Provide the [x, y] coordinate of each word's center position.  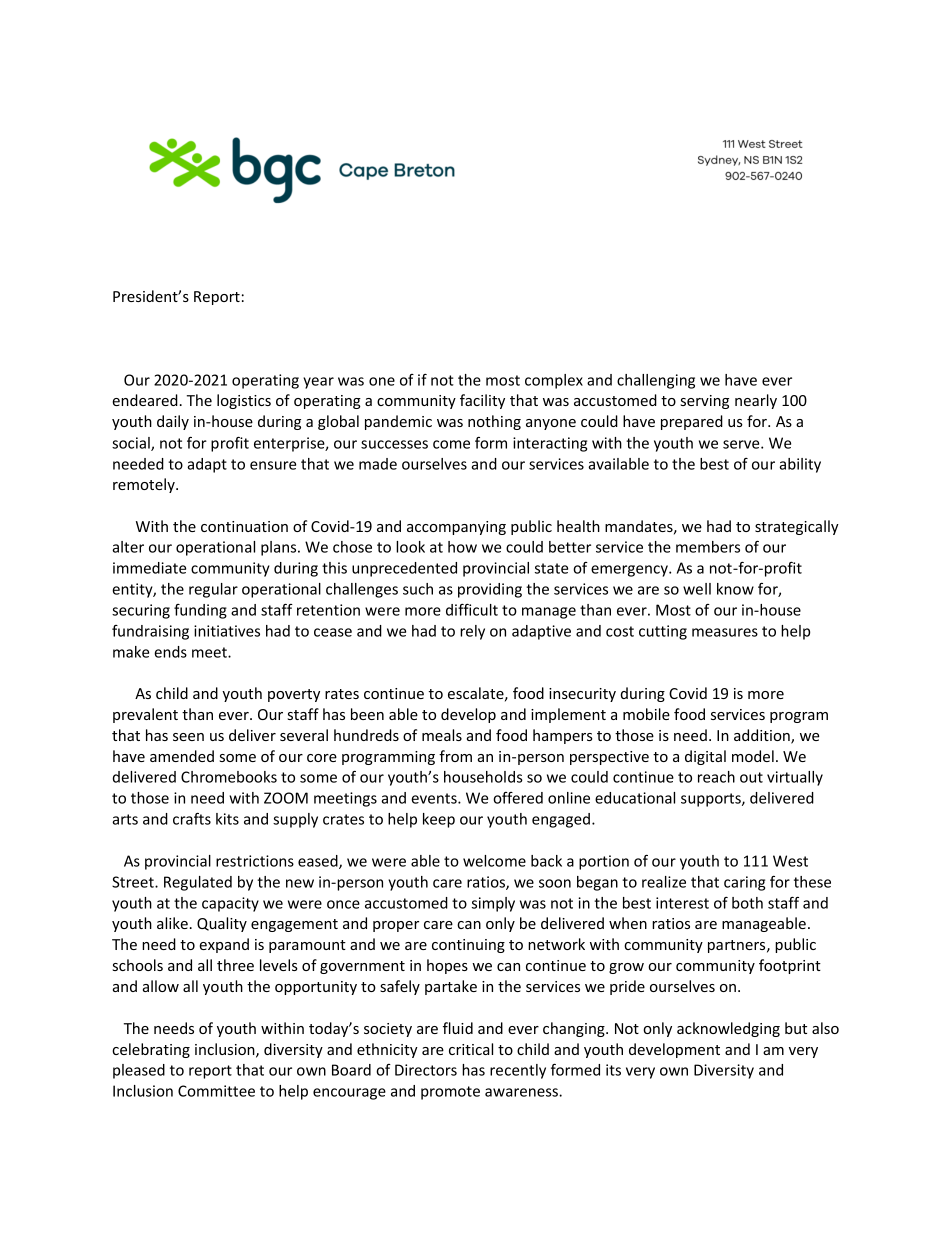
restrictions [255, 861]
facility [482, 401]
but [796, 1028]
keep [439, 820]
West [790, 861]
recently [518, 1071]
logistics [244, 401]
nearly [756, 401]
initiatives [227, 631]
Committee [216, 1091]
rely [472, 632]
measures [725, 632]
